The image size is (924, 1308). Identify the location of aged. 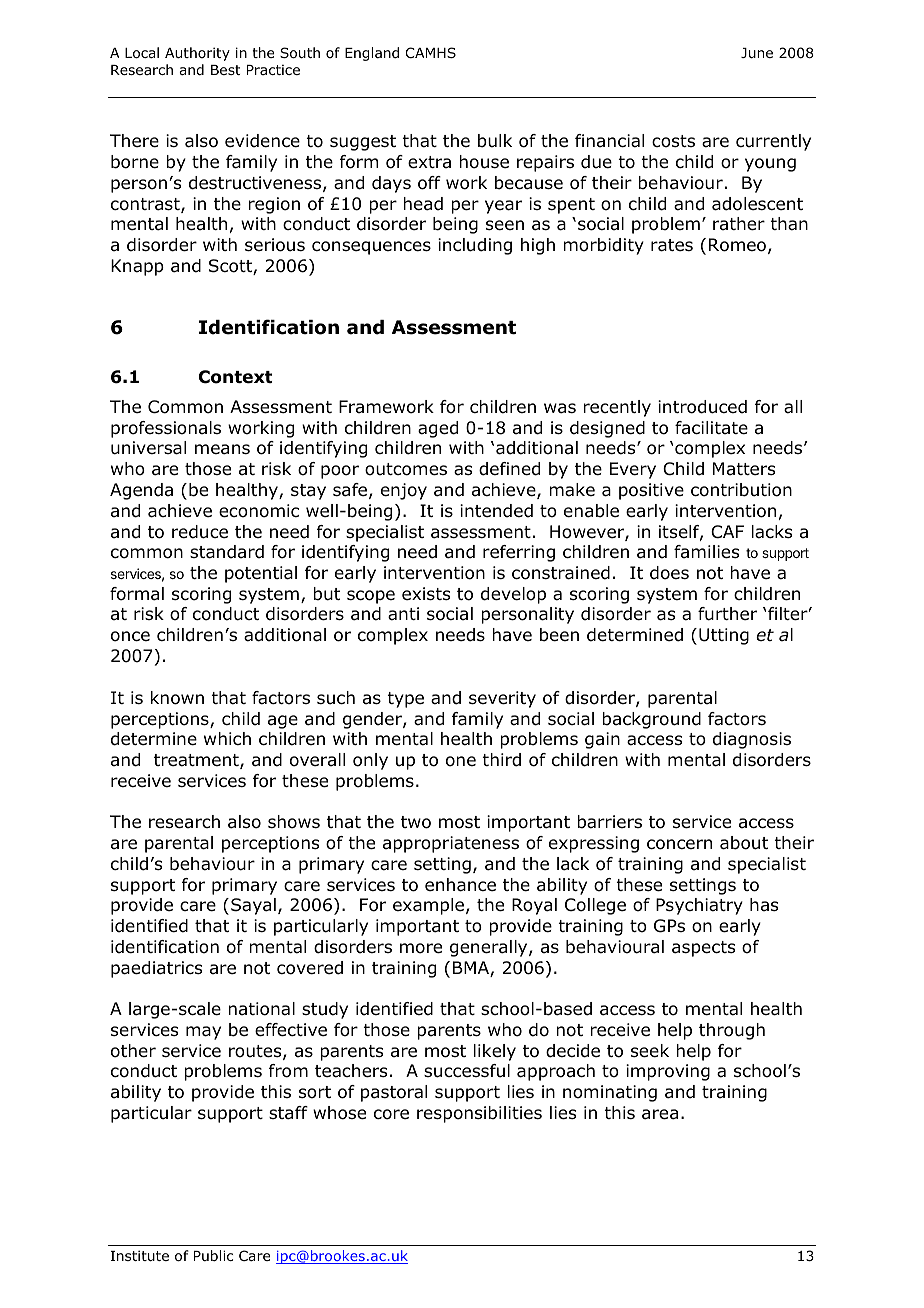
(438, 429).
